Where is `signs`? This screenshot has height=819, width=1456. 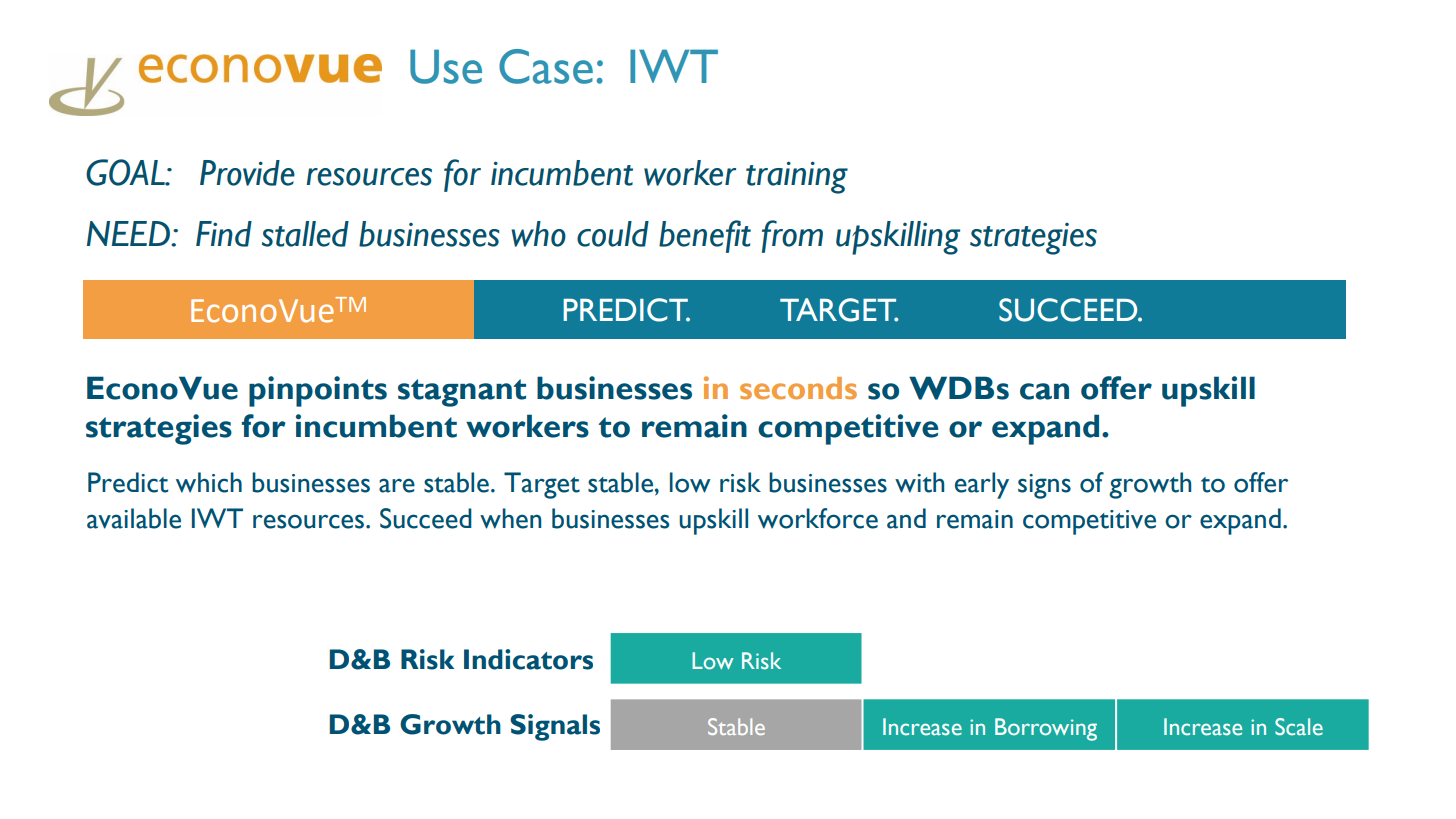
signs is located at coordinates (1044, 486).
